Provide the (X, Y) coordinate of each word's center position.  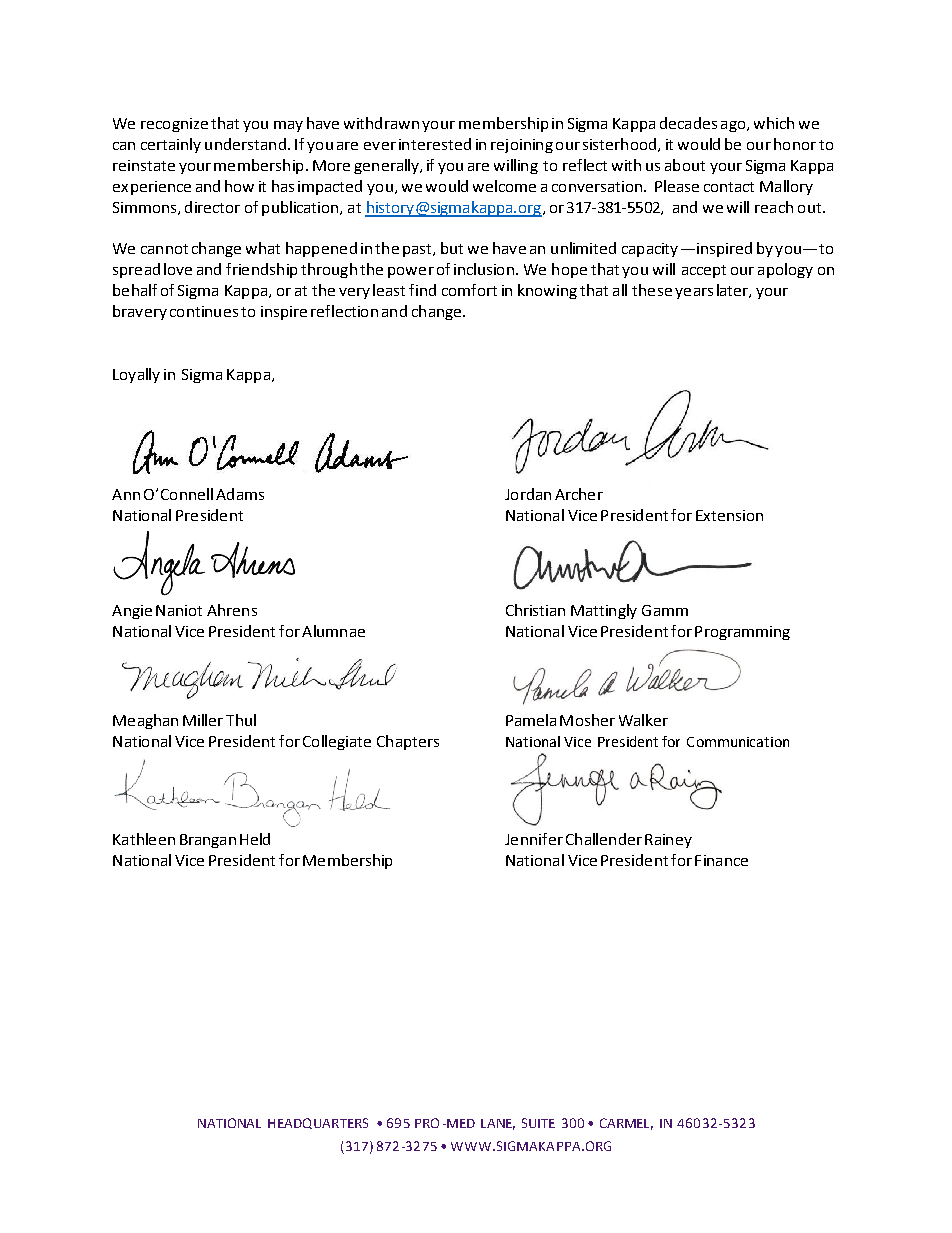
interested (435, 144)
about (685, 165)
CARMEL (626, 1124)
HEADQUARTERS (318, 1123)
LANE (498, 1124)
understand (245, 144)
